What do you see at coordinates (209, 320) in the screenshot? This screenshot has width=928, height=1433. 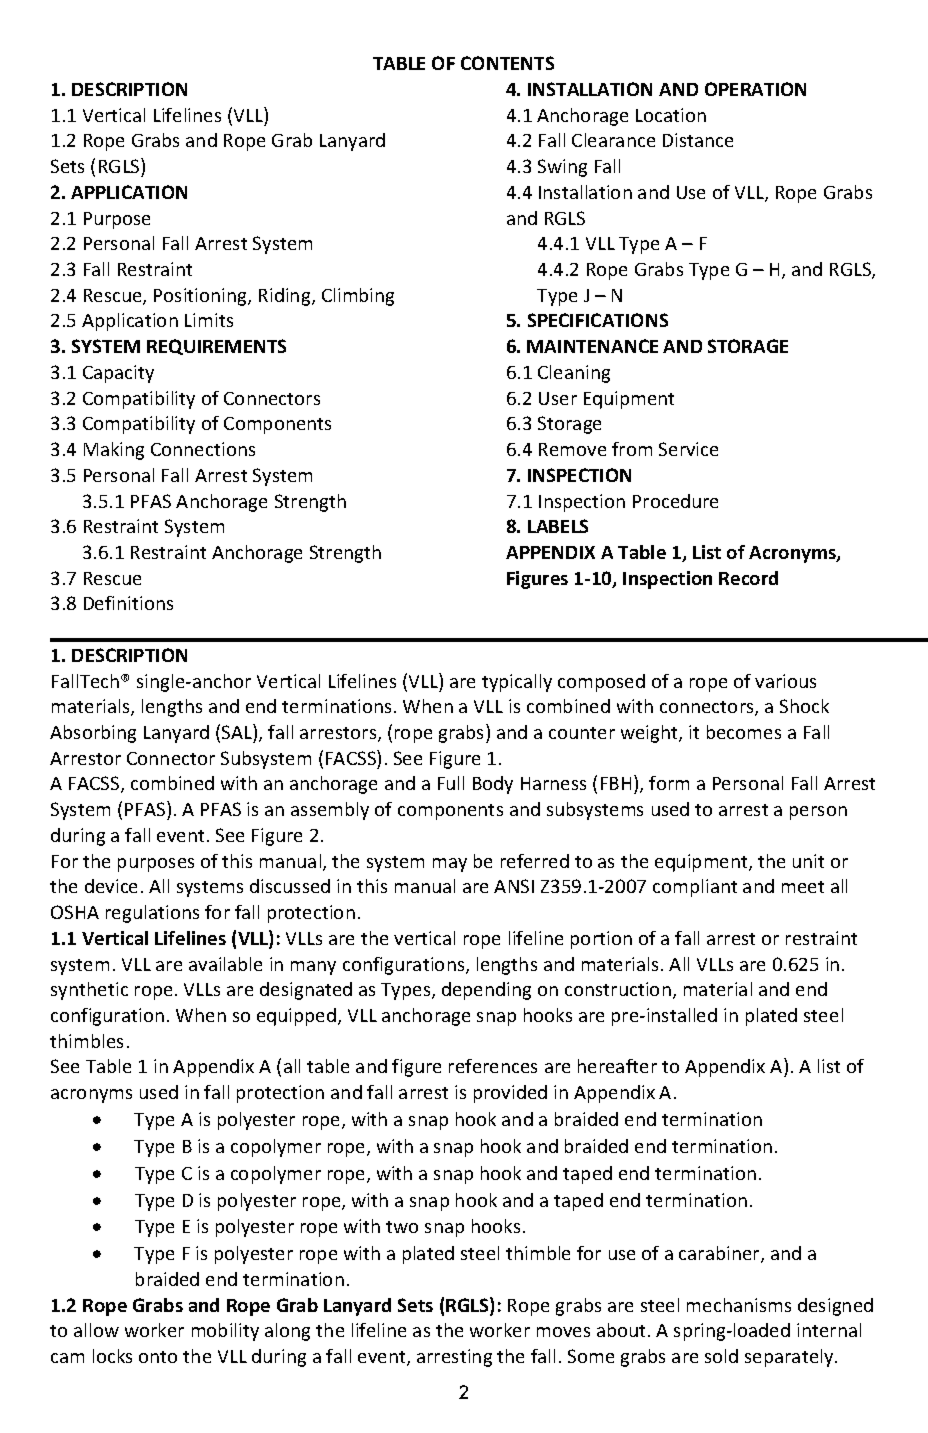 I see `Limits` at bounding box center [209, 320].
